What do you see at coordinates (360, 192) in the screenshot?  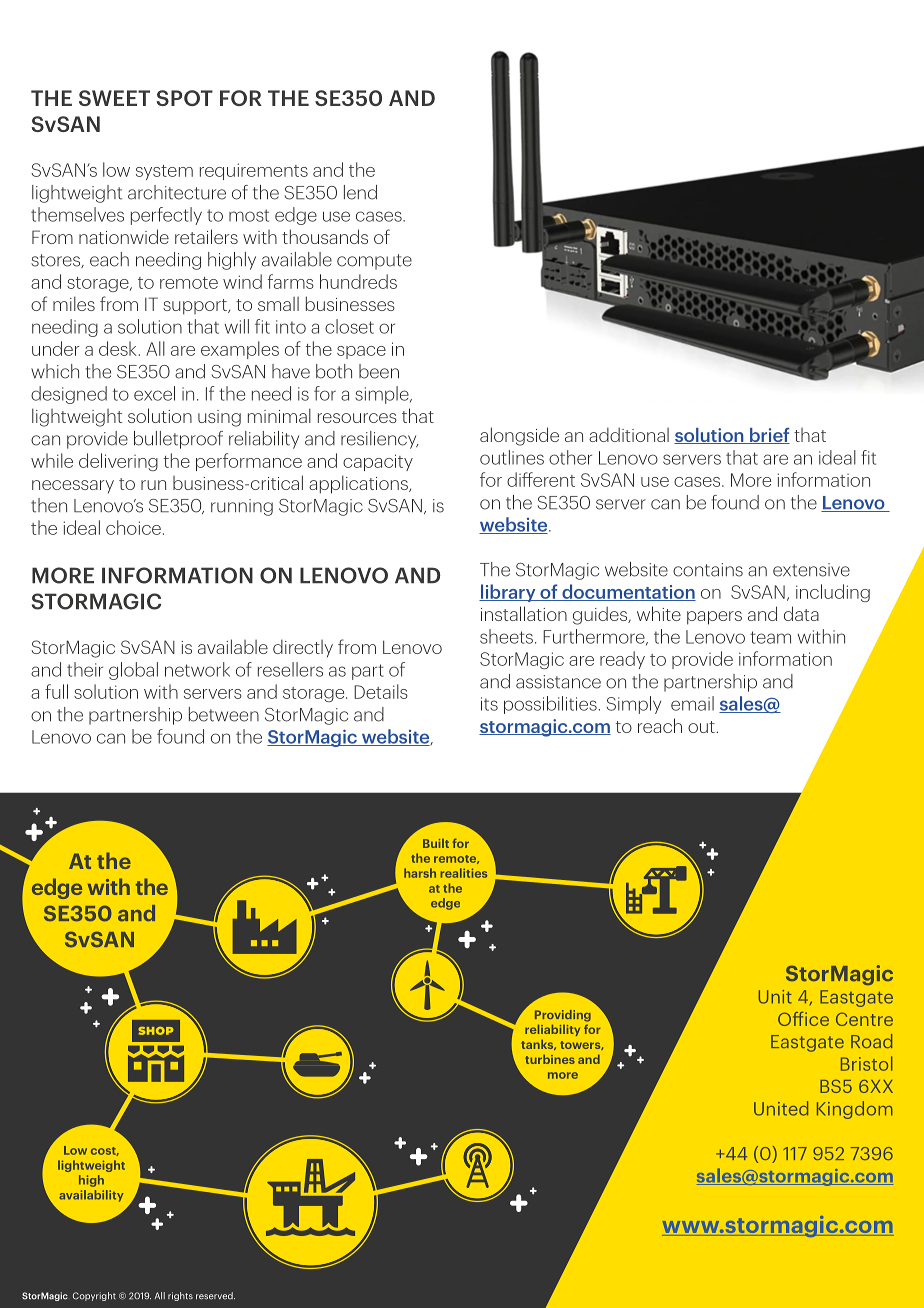 I see `lend` at bounding box center [360, 192].
